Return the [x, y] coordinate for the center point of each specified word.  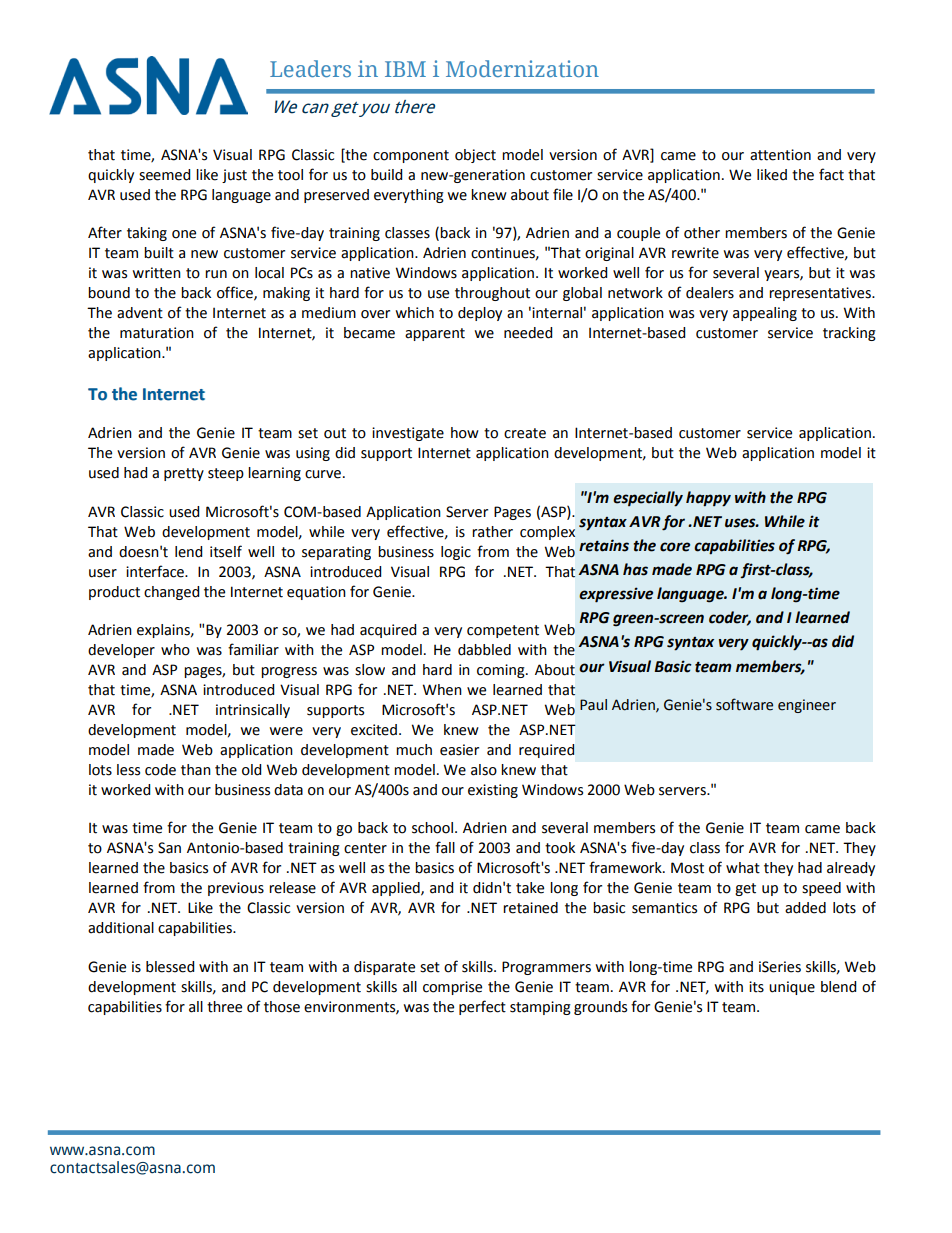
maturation [157, 333]
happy [708, 499]
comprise [452, 988]
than [196, 770]
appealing [765, 314]
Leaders [310, 68]
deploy [480, 314]
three [224, 1007]
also [484, 770]
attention [780, 155]
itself [226, 551]
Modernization [522, 68]
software [744, 704]
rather [492, 532]
